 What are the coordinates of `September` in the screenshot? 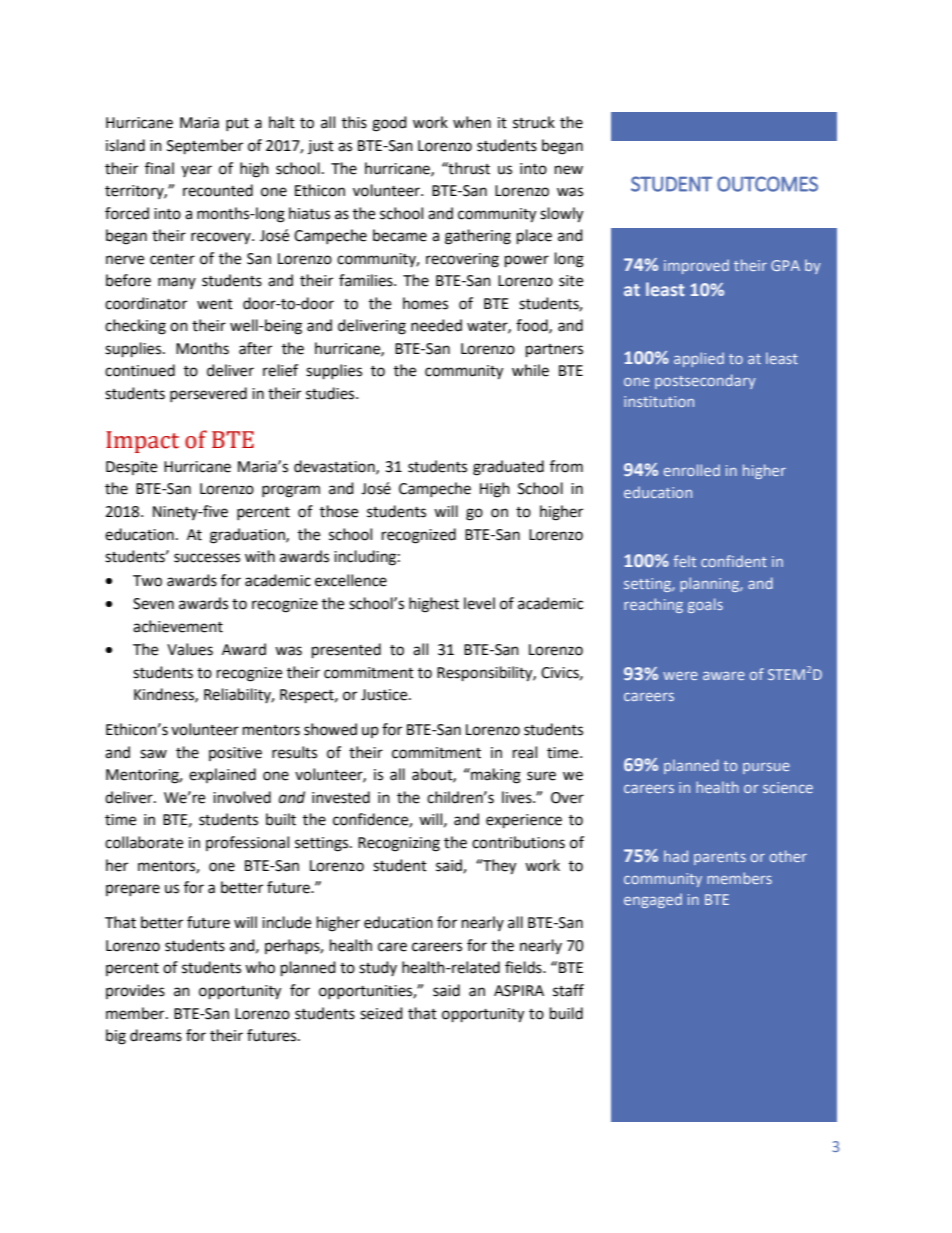 It's located at (205, 147).
